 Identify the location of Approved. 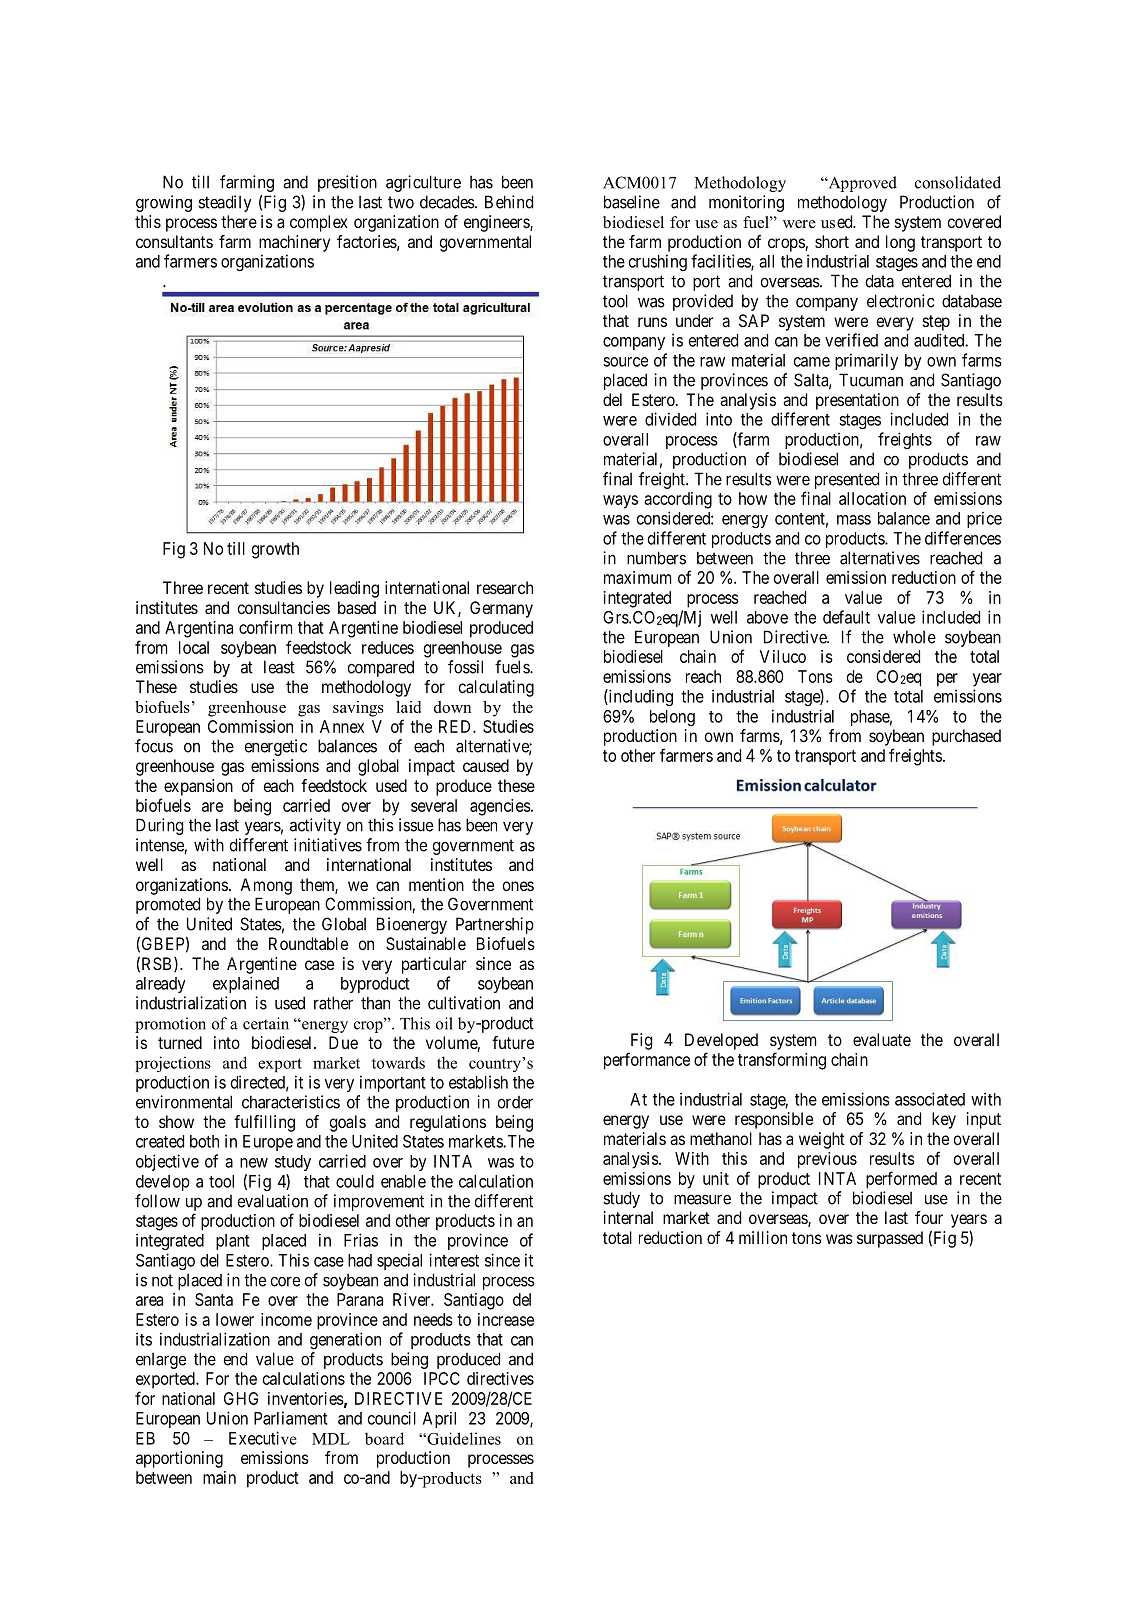
(861, 184).
